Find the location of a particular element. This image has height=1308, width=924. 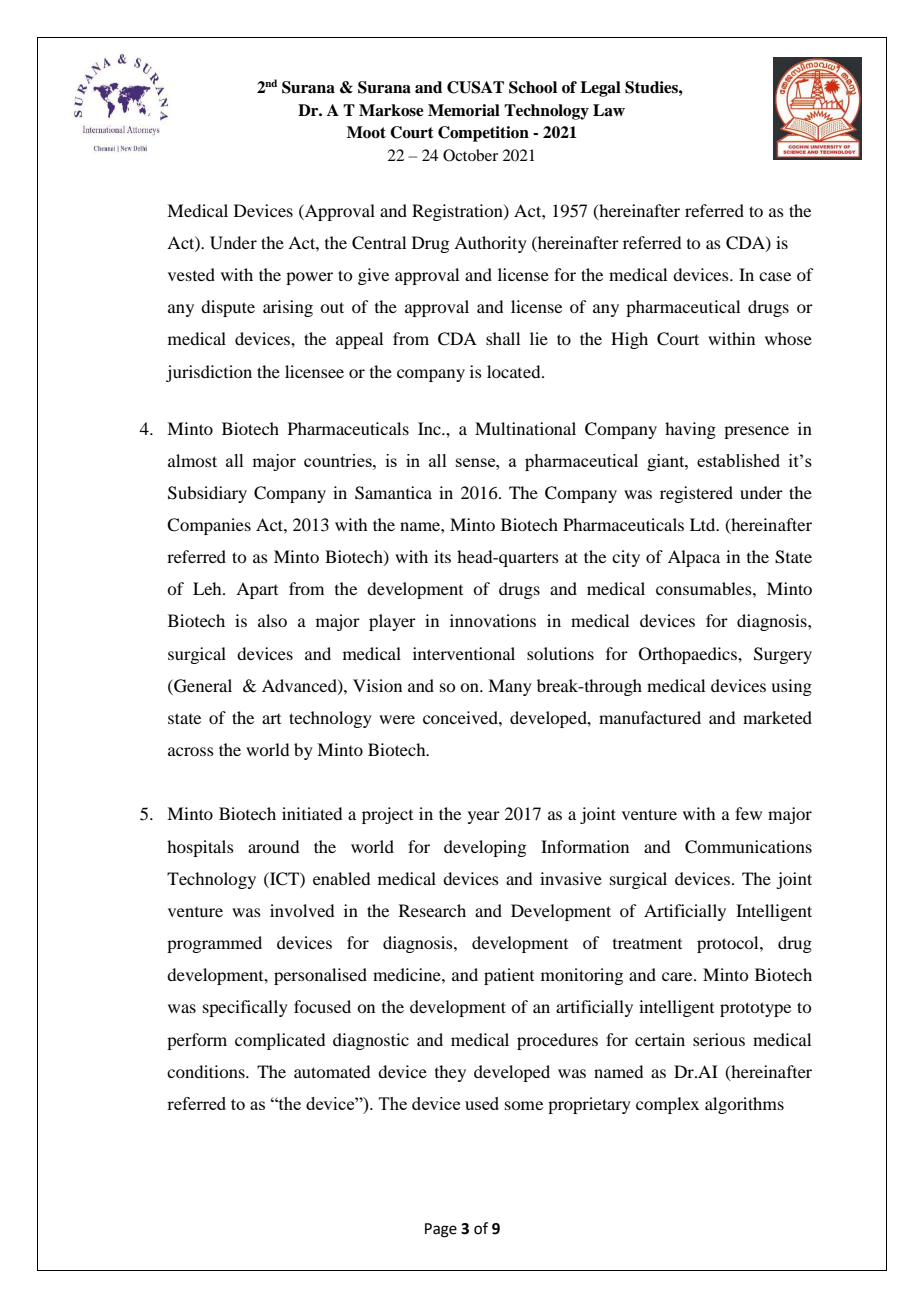

registered is located at coordinates (696, 494).
